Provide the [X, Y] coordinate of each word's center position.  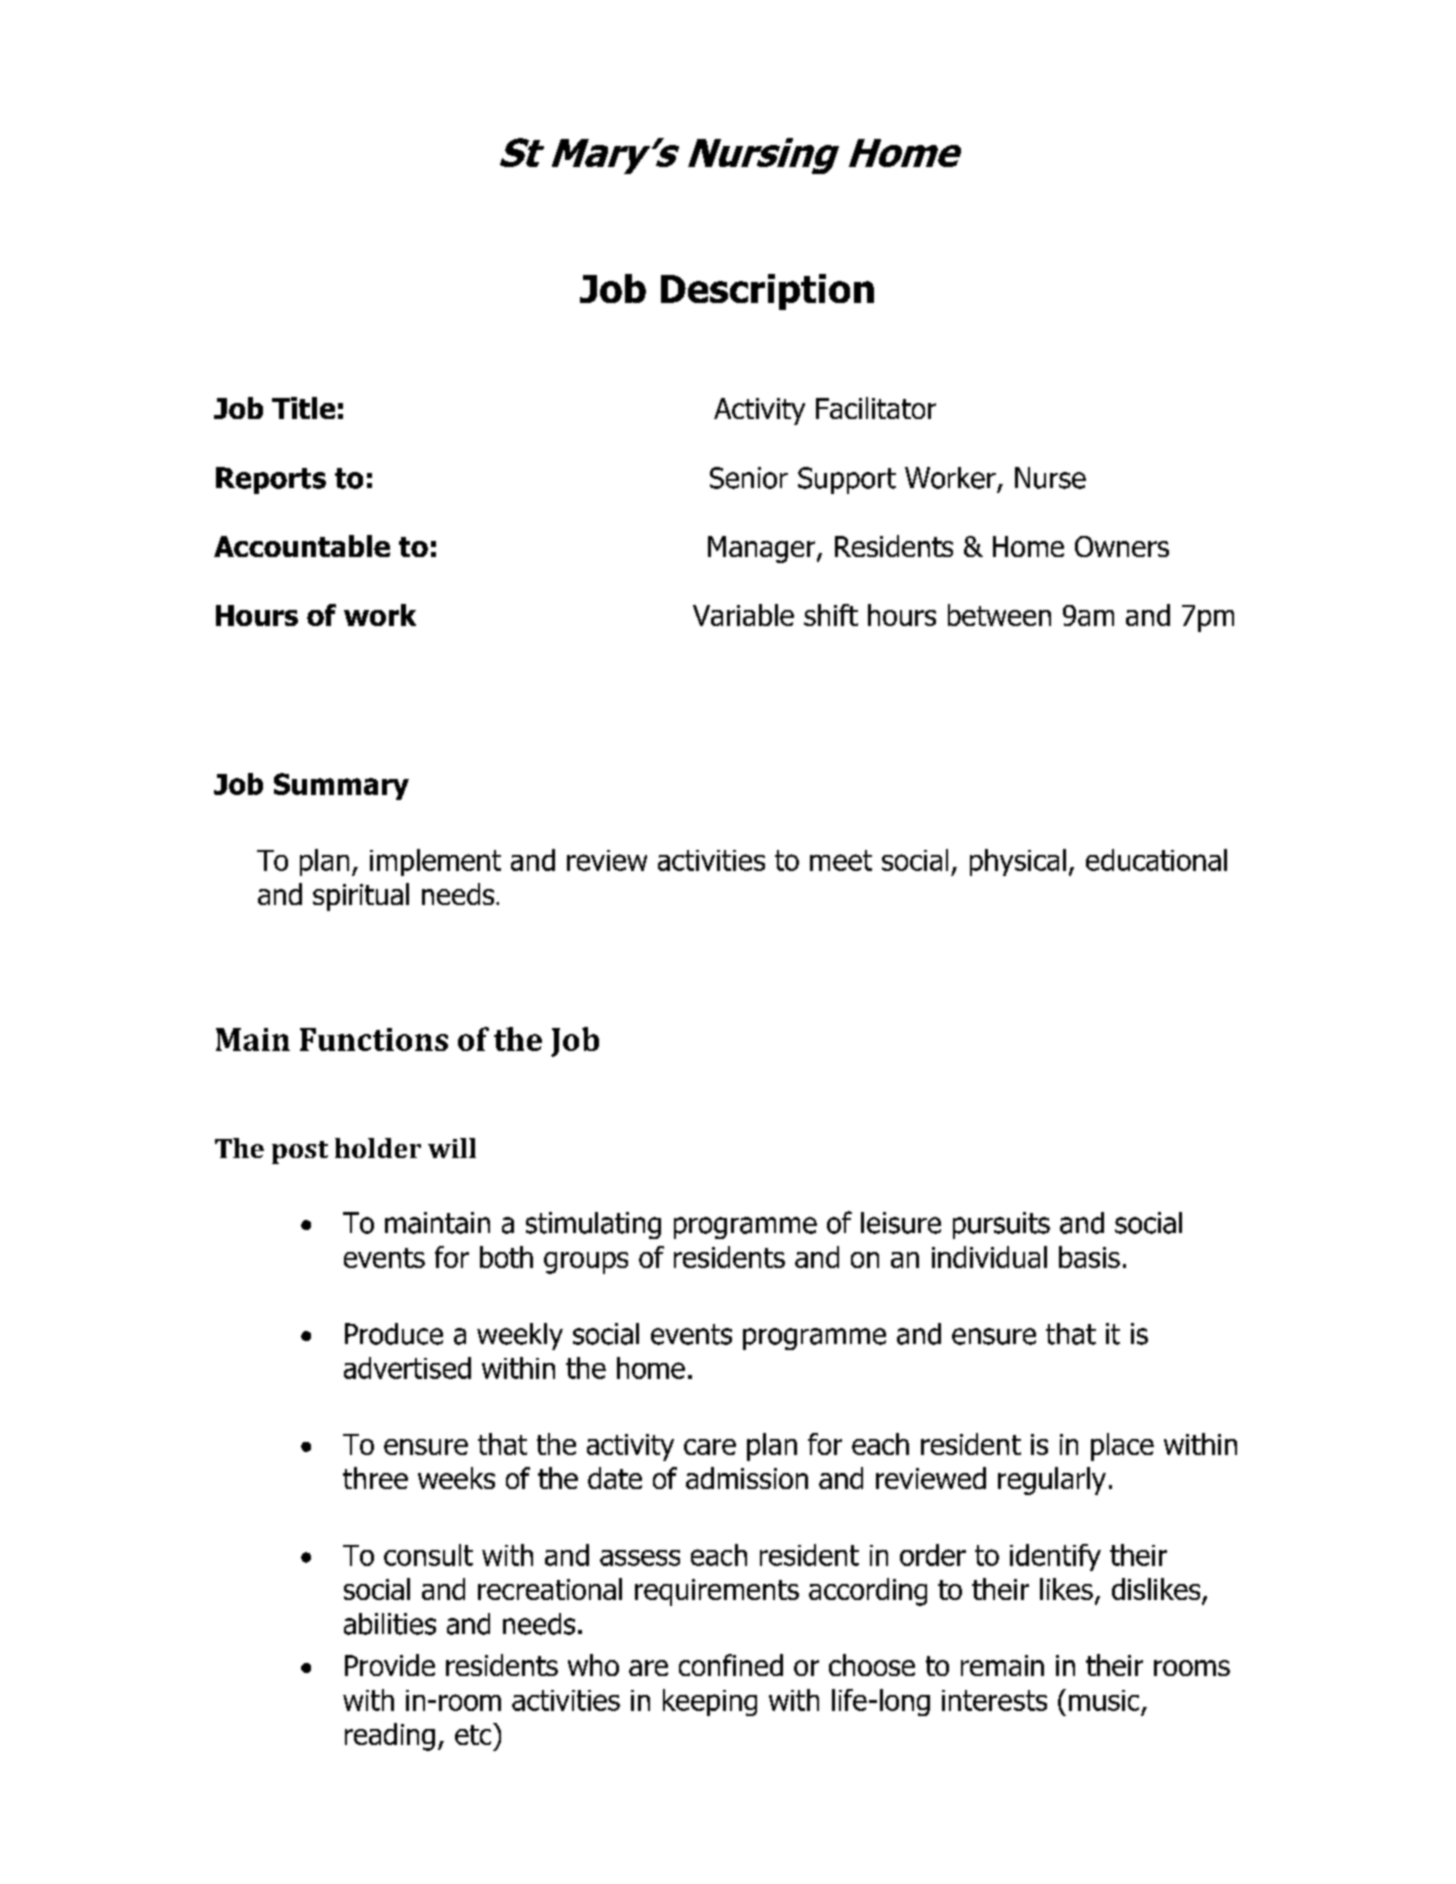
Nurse [1050, 478]
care [710, 1447]
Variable [743, 615]
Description [767, 292]
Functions [374, 1039]
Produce [394, 1334]
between [999, 615]
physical [1018, 862]
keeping [710, 1702]
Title [303, 408]
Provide [390, 1665]
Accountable [302, 546]
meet [841, 860]
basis [1089, 1257]
